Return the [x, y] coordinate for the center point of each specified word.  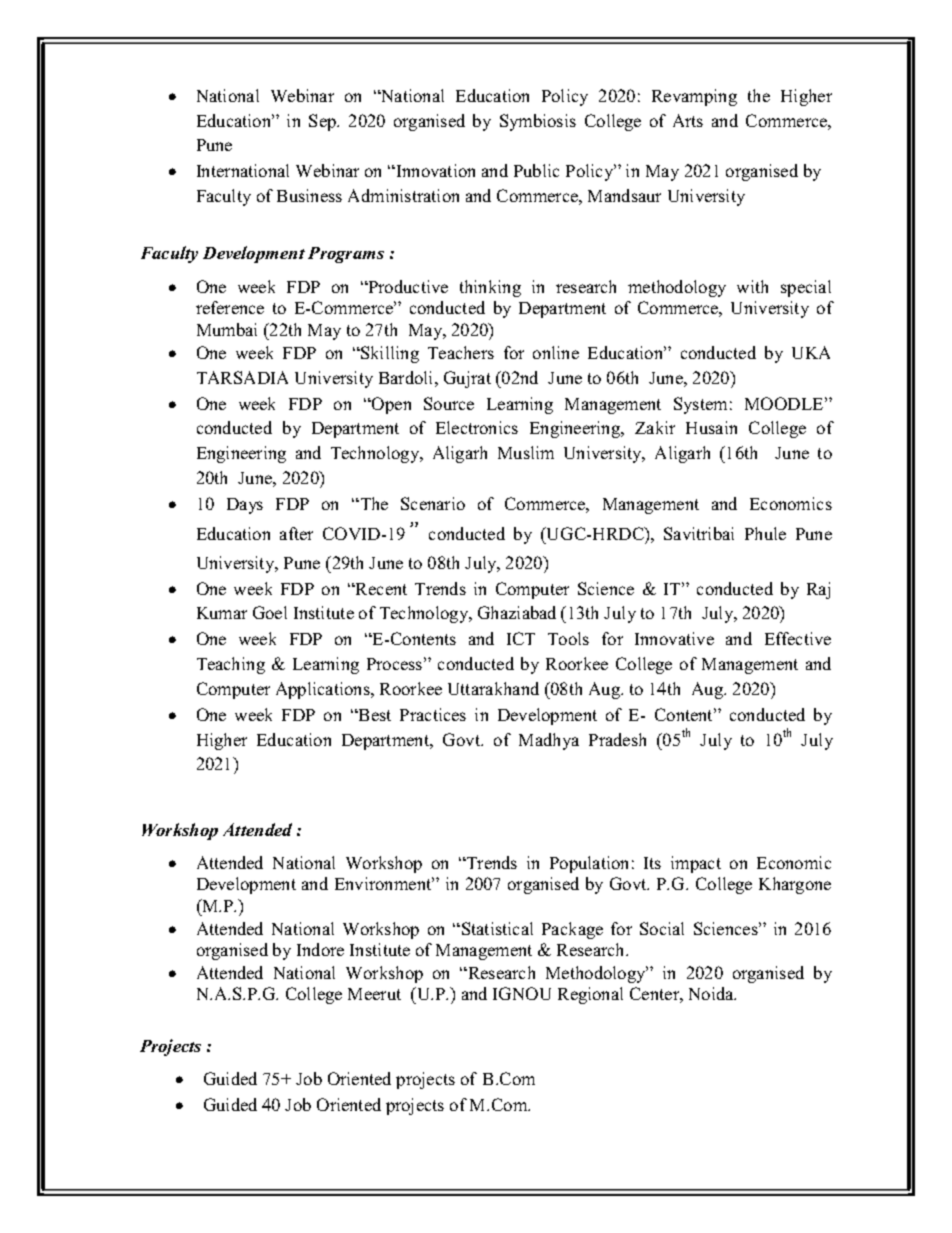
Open [390, 405]
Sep [324, 122]
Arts [688, 120]
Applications [324, 690]
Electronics [477, 427]
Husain [711, 427]
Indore [320, 949]
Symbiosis [538, 122]
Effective [798, 638]
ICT [521, 638]
